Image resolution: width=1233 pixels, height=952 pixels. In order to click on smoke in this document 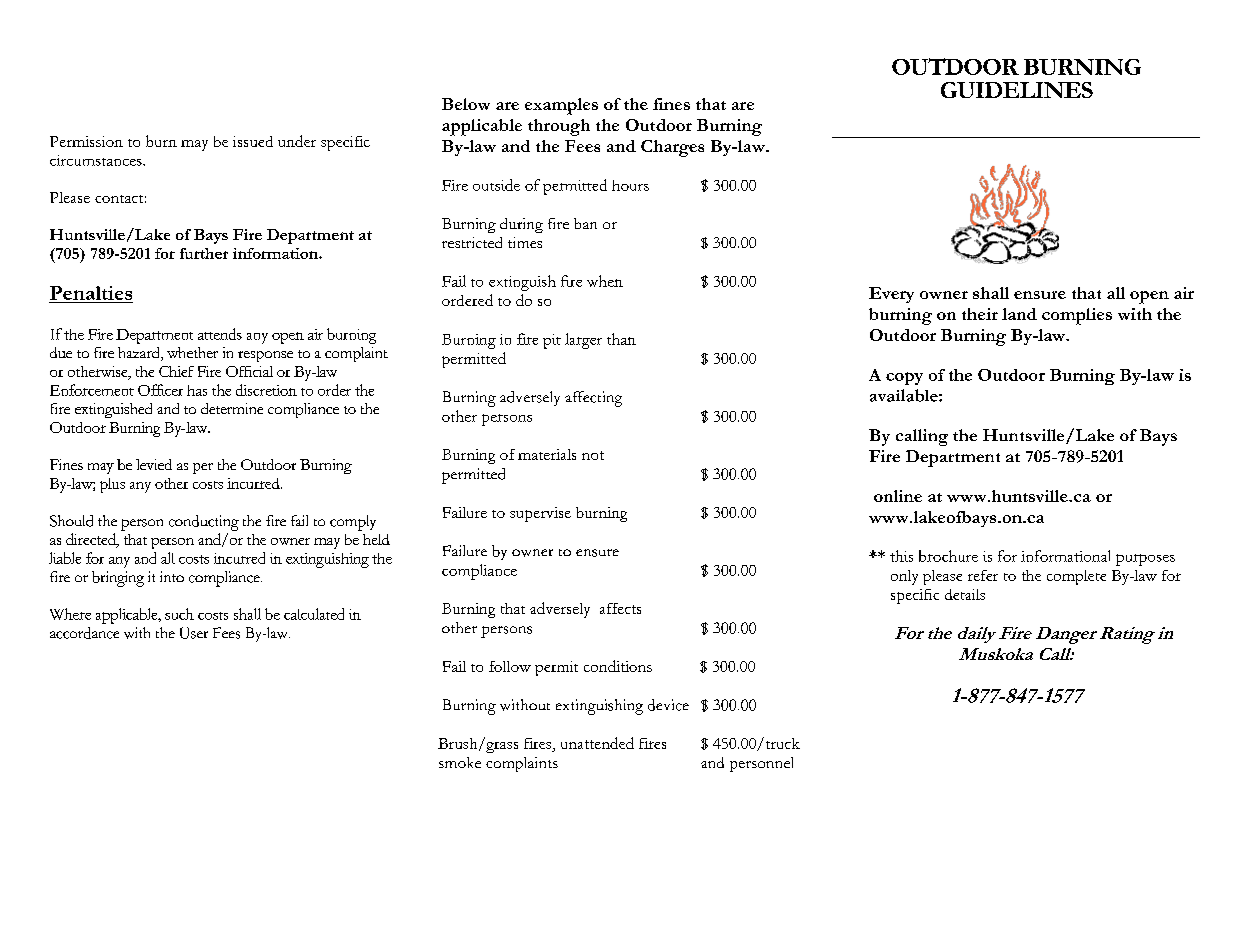, I will do `click(460, 762)`.
